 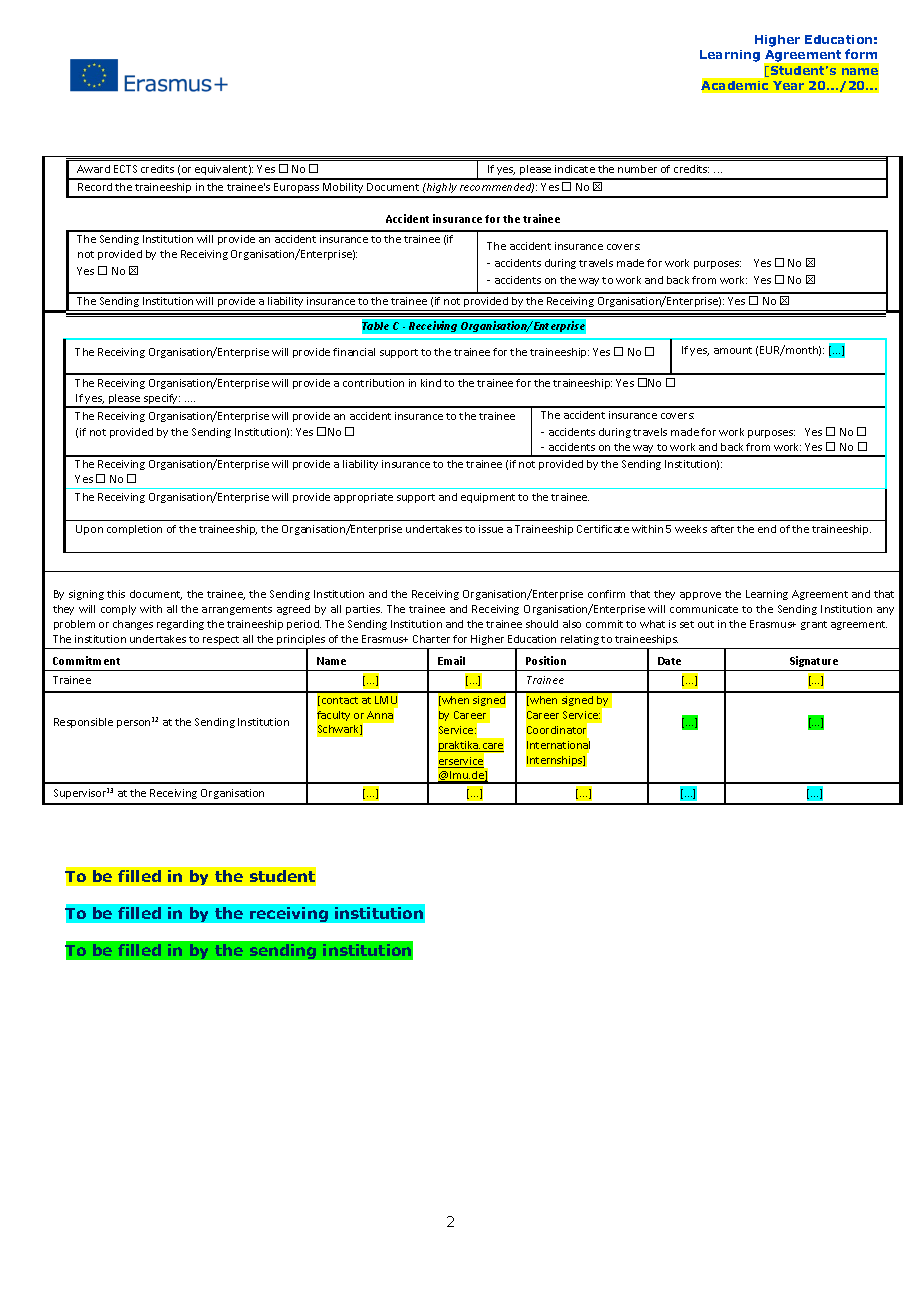 I want to click on ECTS, so click(x=125, y=169).
